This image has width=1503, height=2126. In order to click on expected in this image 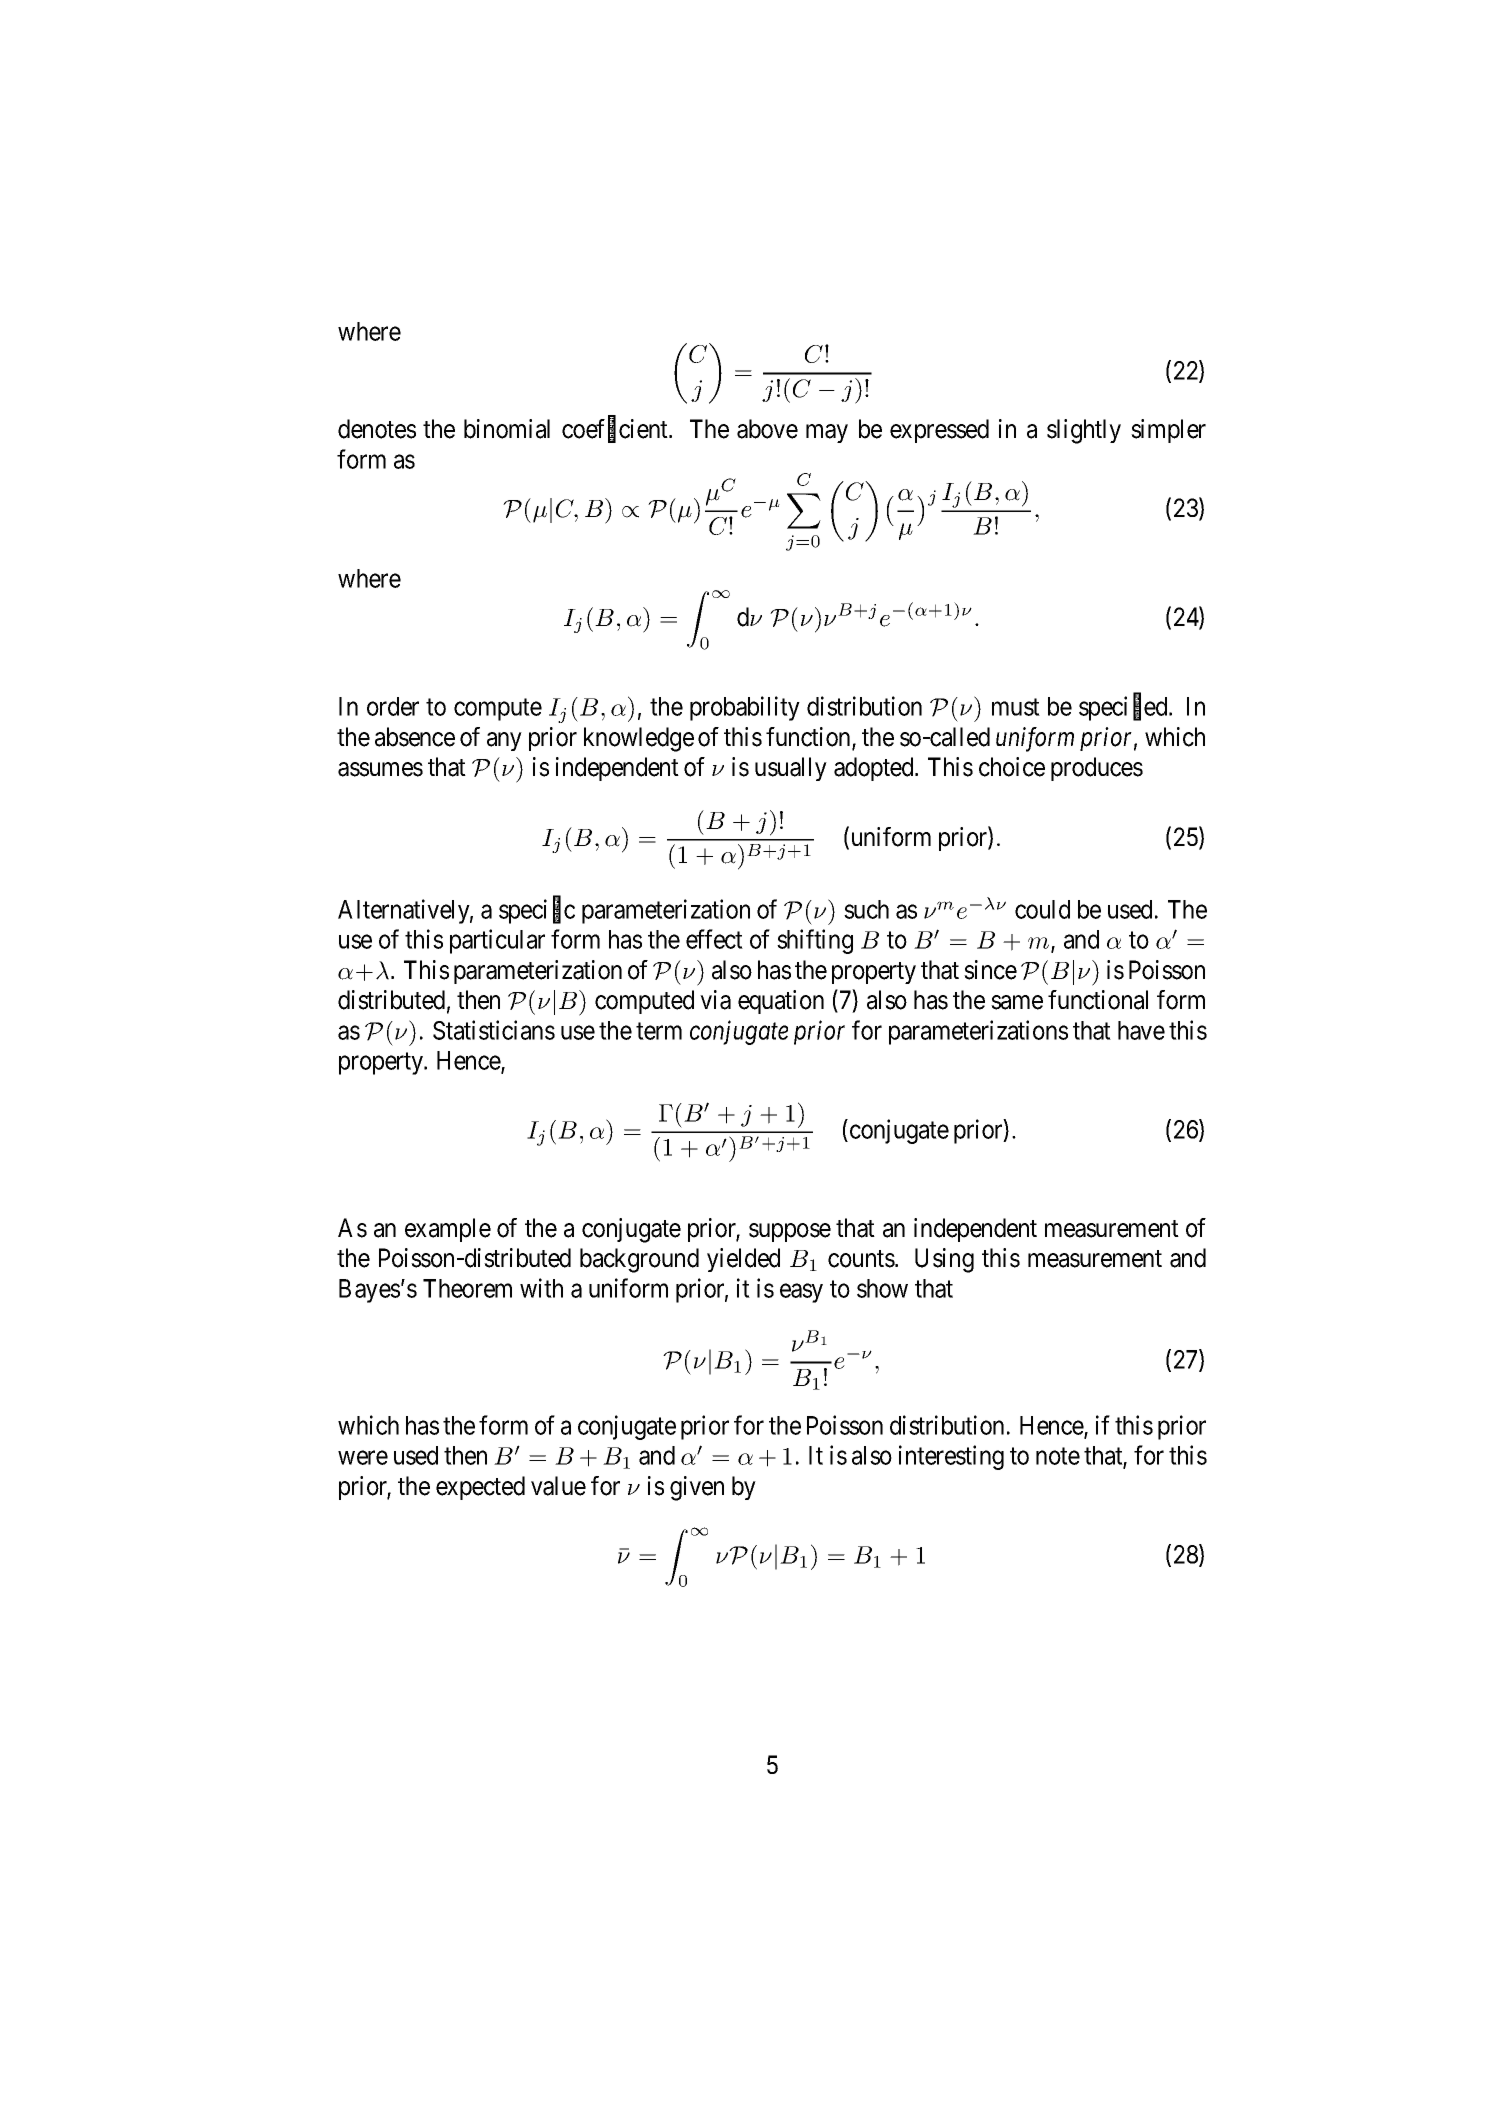, I will do `click(480, 1488)`.
